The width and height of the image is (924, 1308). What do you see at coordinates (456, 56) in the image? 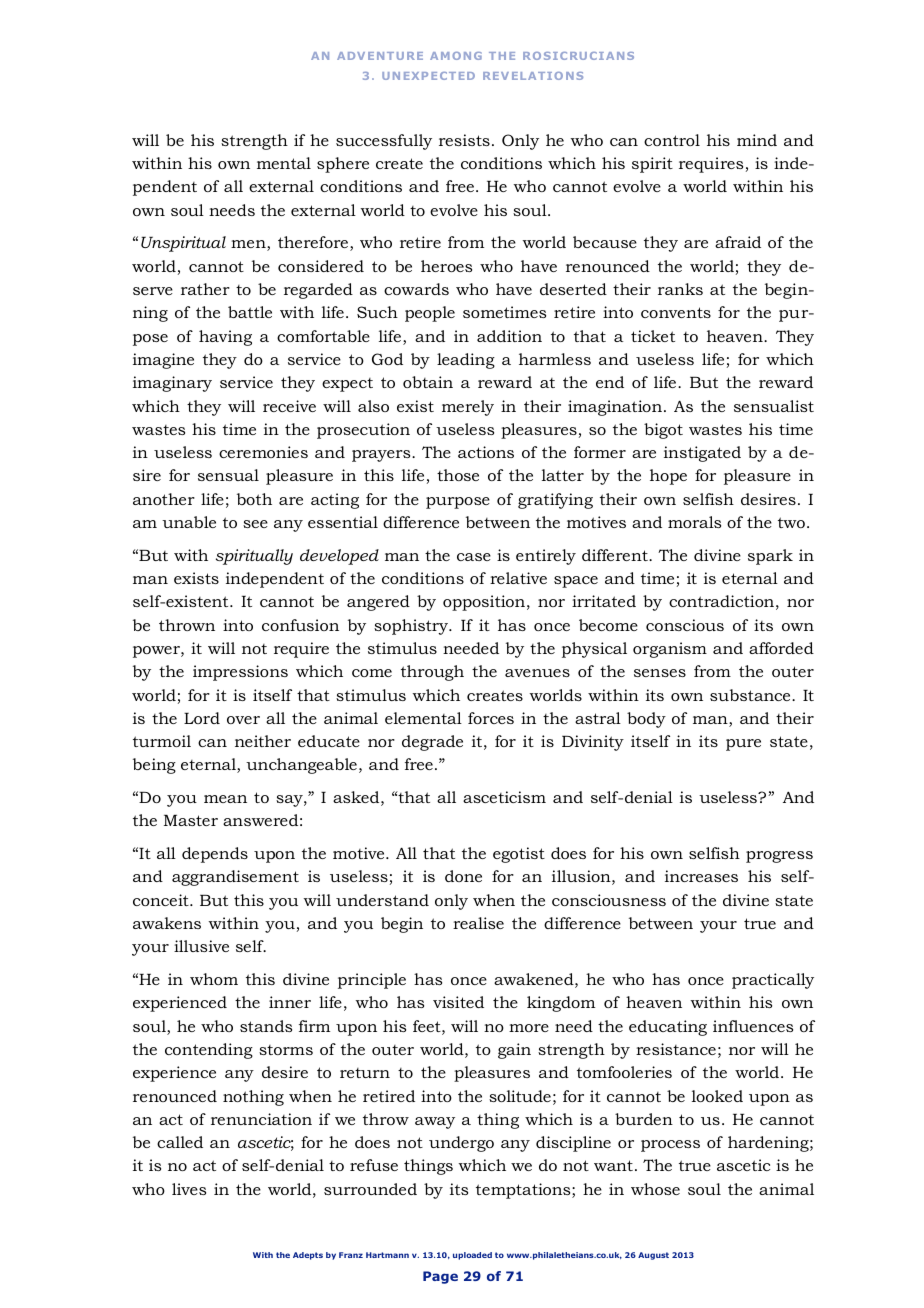
I see `AMONG` at bounding box center [456, 56].
